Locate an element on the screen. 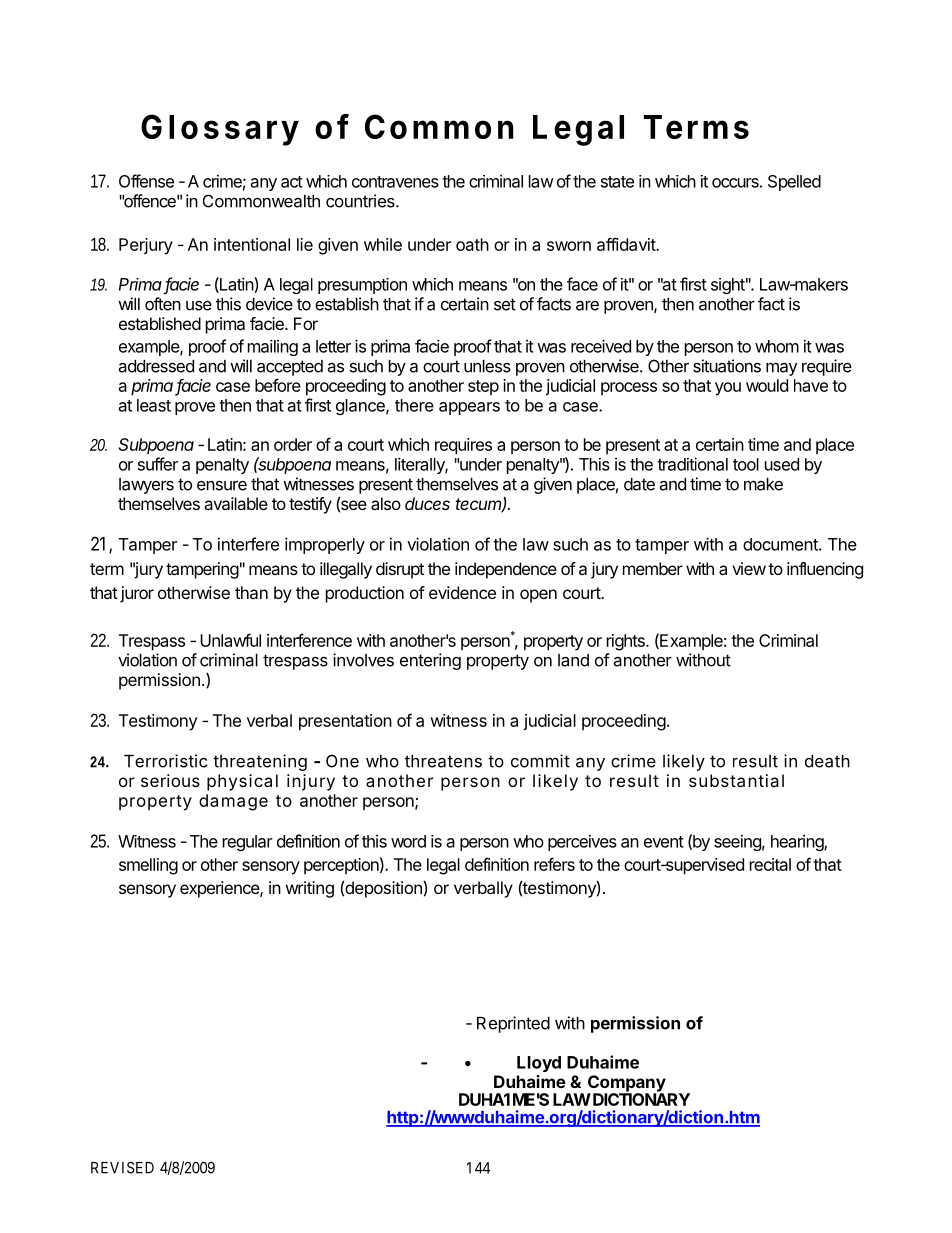 The image size is (952, 1233). damage is located at coordinates (233, 802).
